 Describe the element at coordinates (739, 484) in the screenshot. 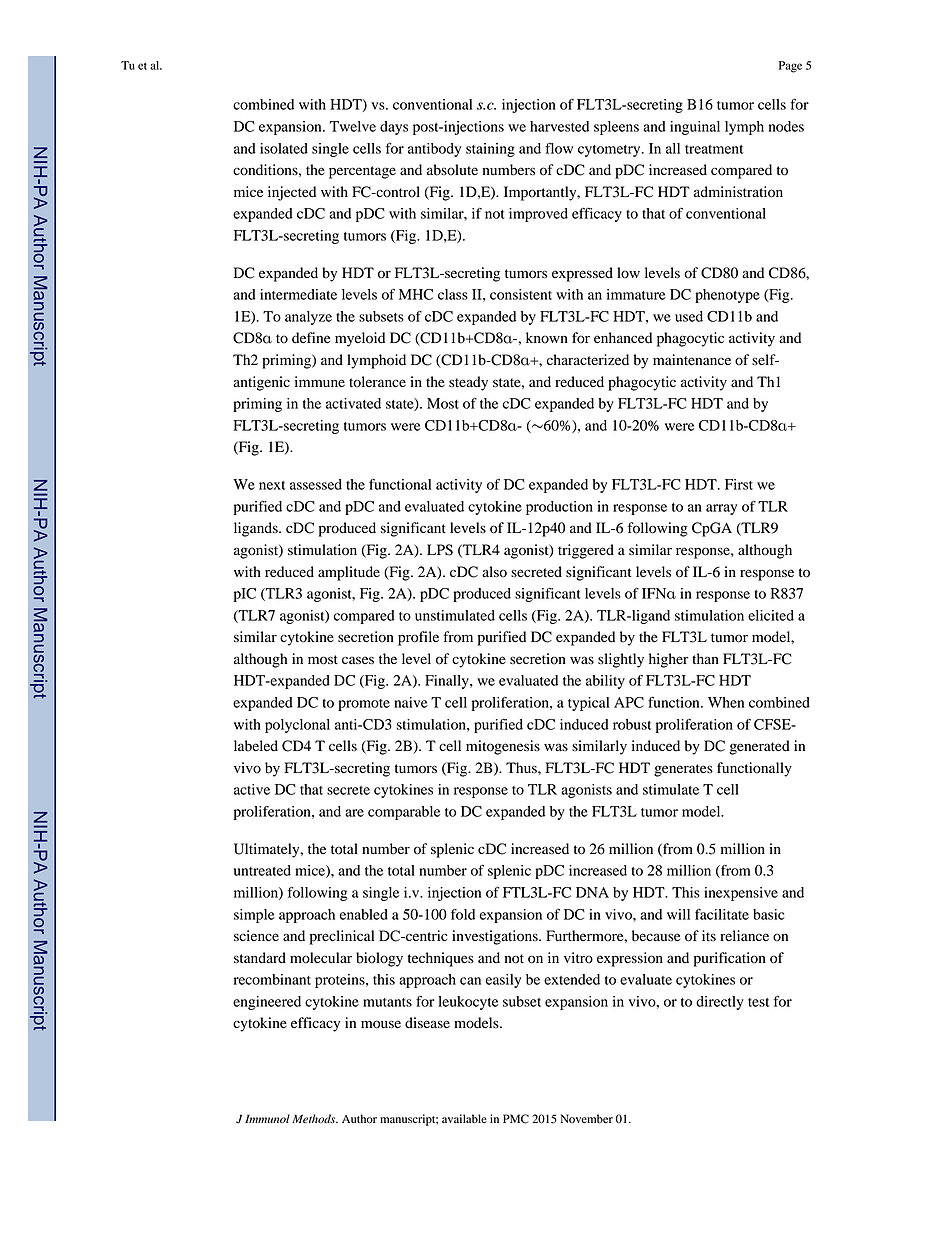

I see `First` at that location.
